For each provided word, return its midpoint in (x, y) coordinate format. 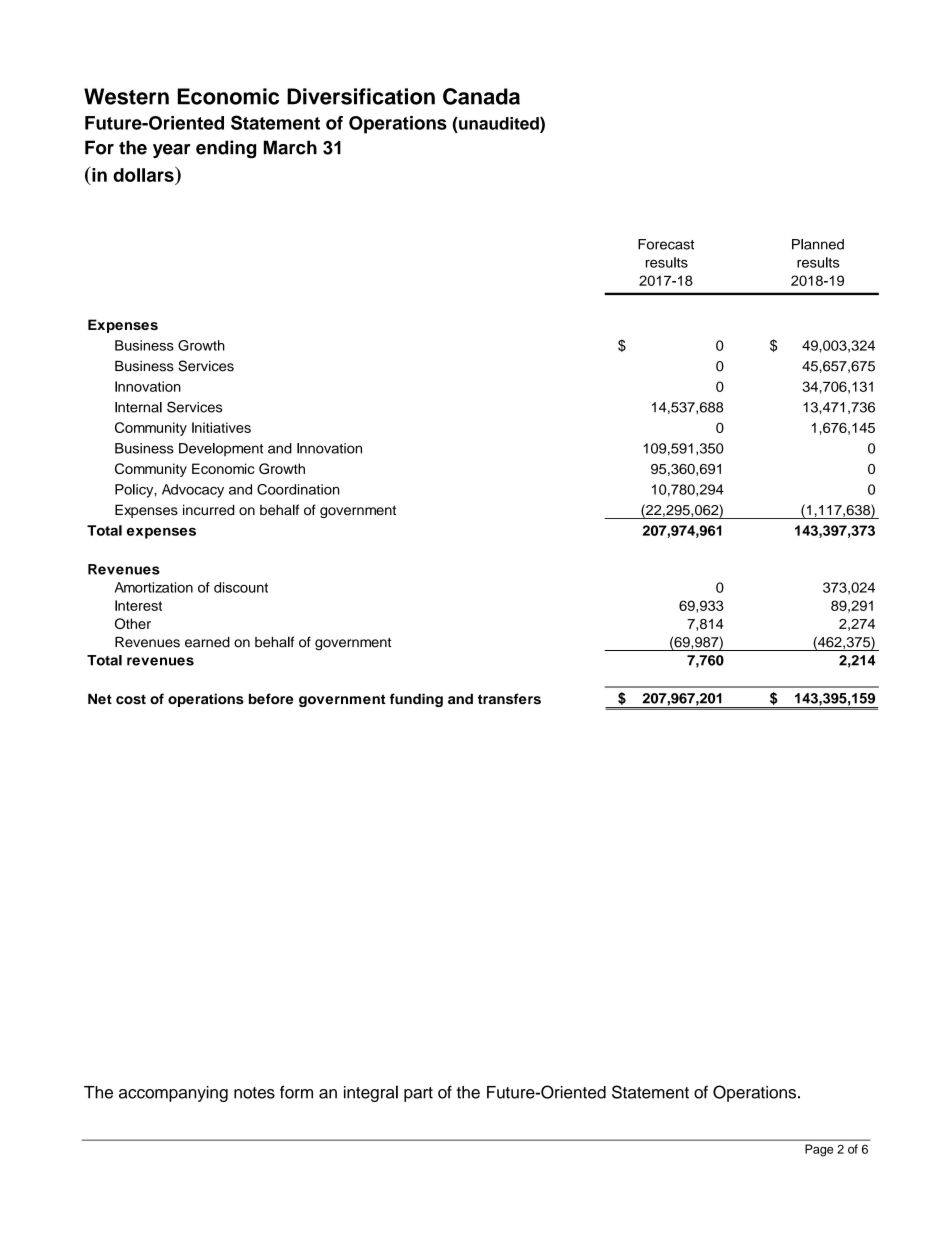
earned (207, 642)
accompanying (173, 1094)
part (418, 1094)
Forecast (666, 244)
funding (416, 700)
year (172, 151)
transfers (509, 699)
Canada (481, 96)
